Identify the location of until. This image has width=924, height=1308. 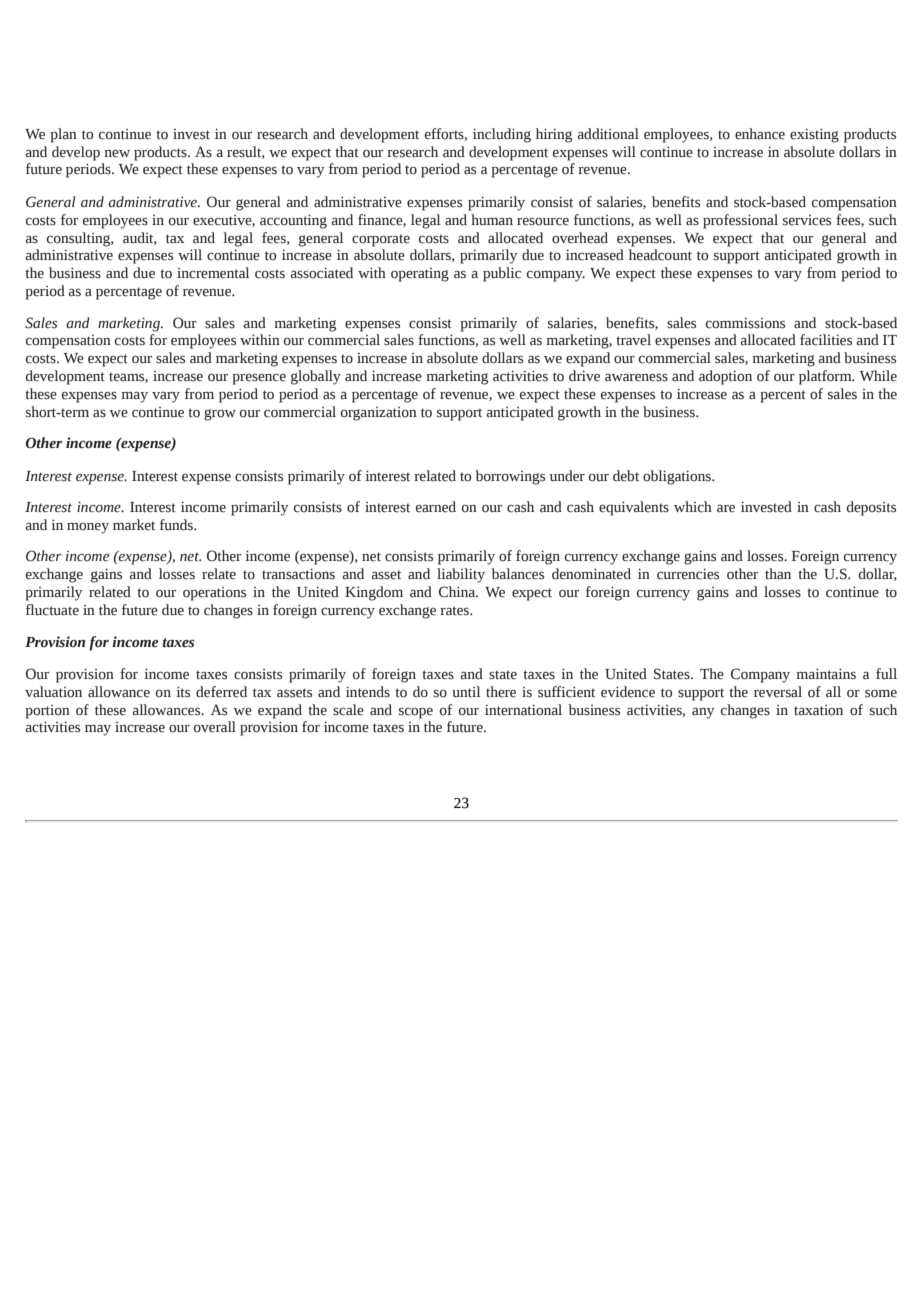
(466, 692).
